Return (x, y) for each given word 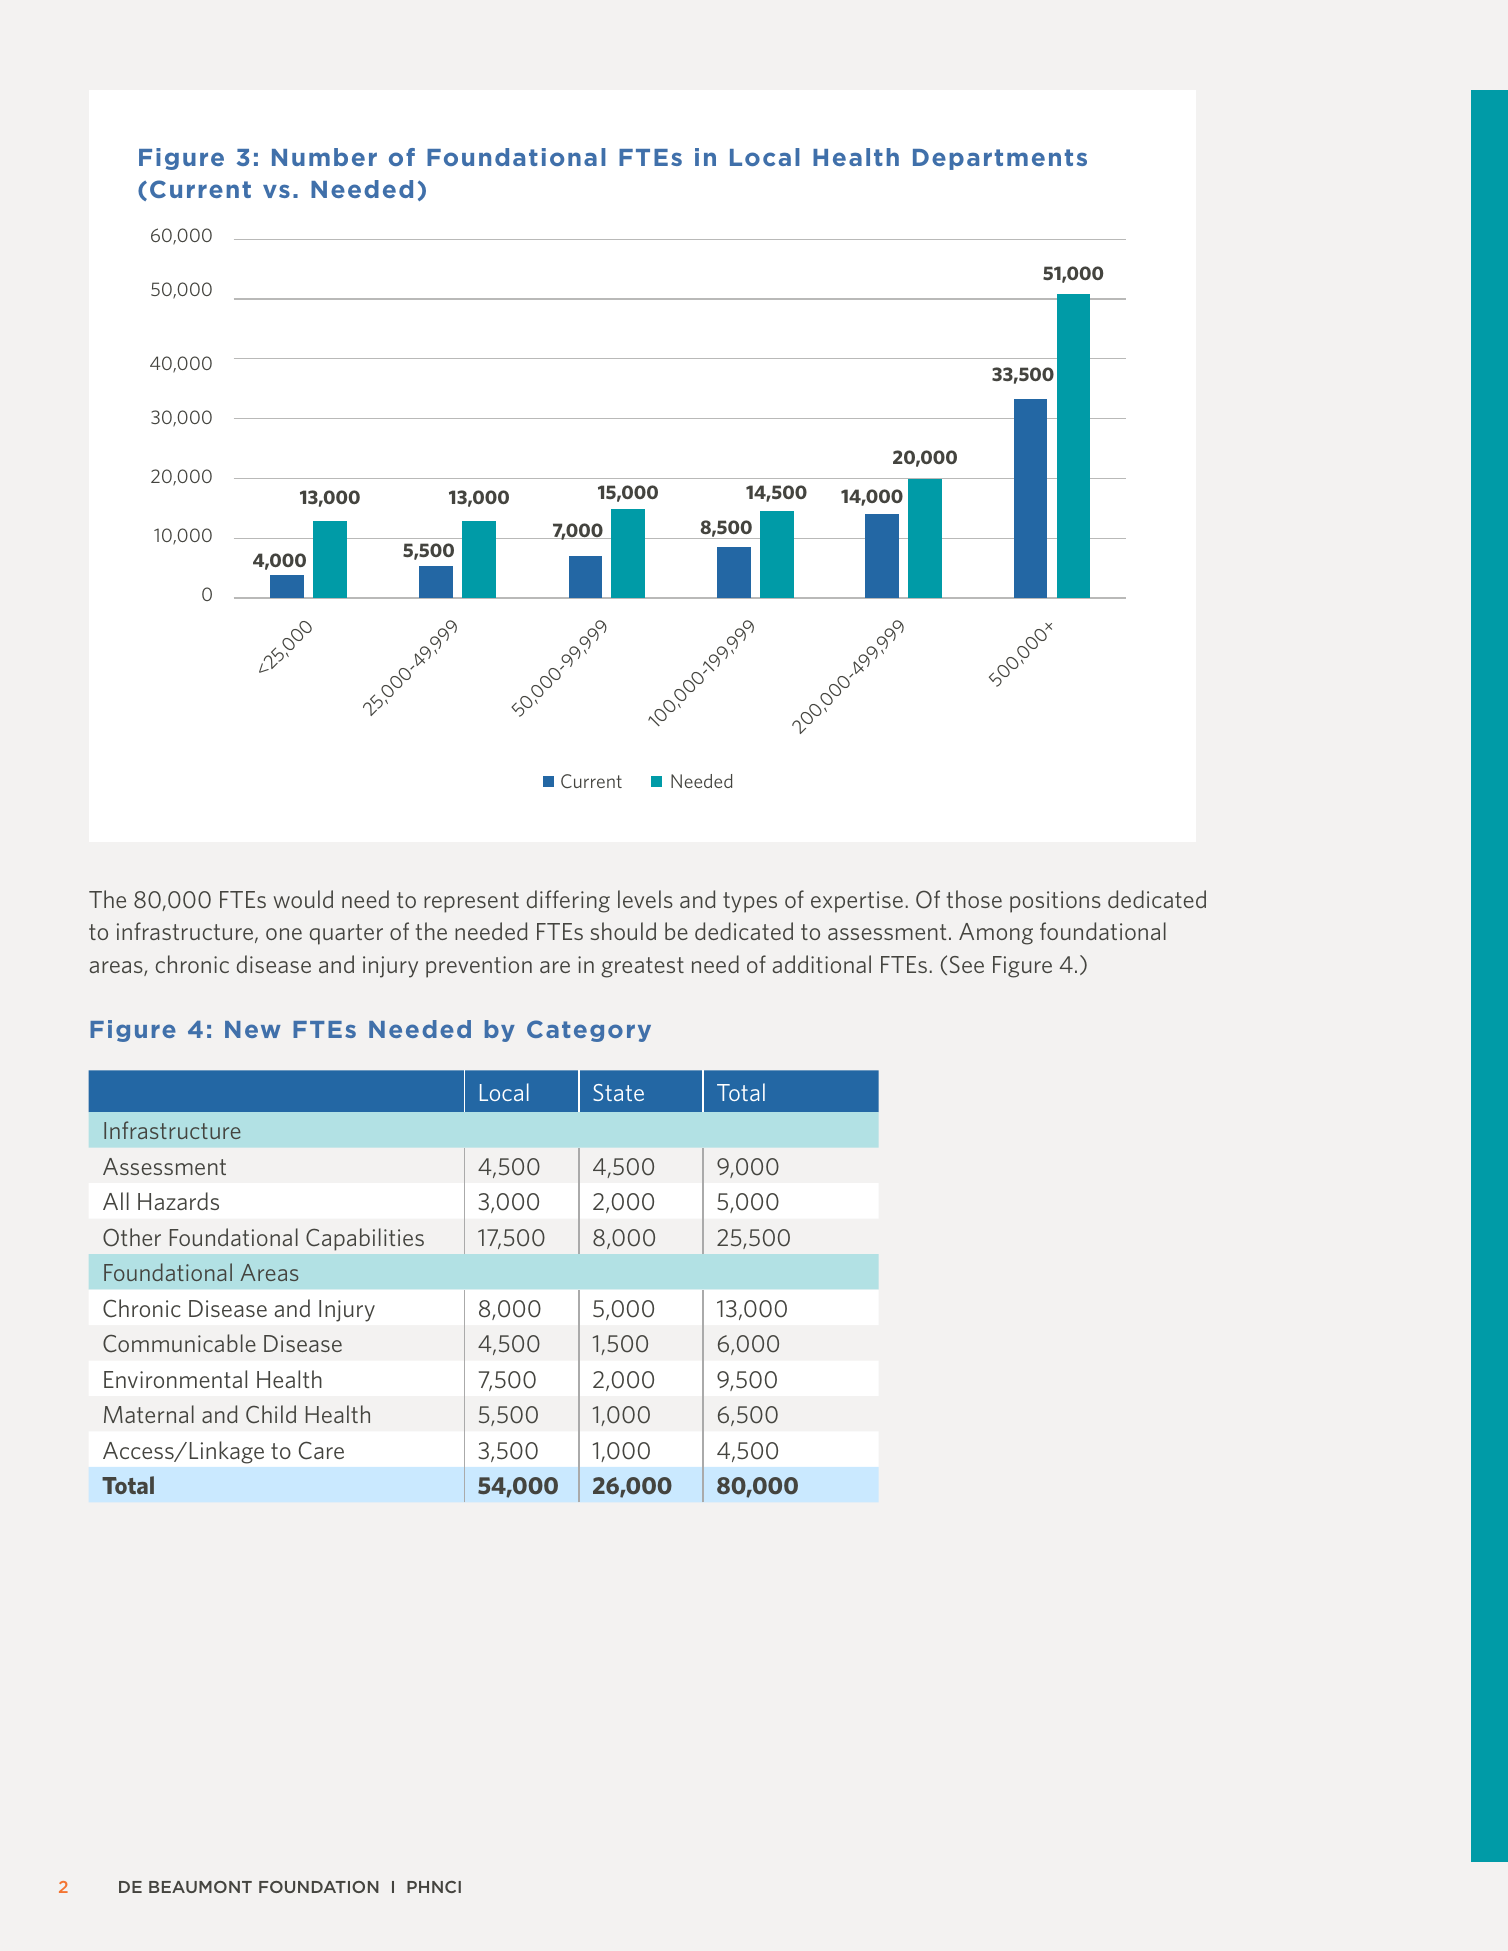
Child (271, 1414)
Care (321, 1450)
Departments (1000, 159)
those (974, 899)
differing (568, 901)
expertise (857, 902)
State (618, 1092)
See (967, 964)
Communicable (179, 1343)
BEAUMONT (200, 1887)
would (303, 899)
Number (324, 157)
